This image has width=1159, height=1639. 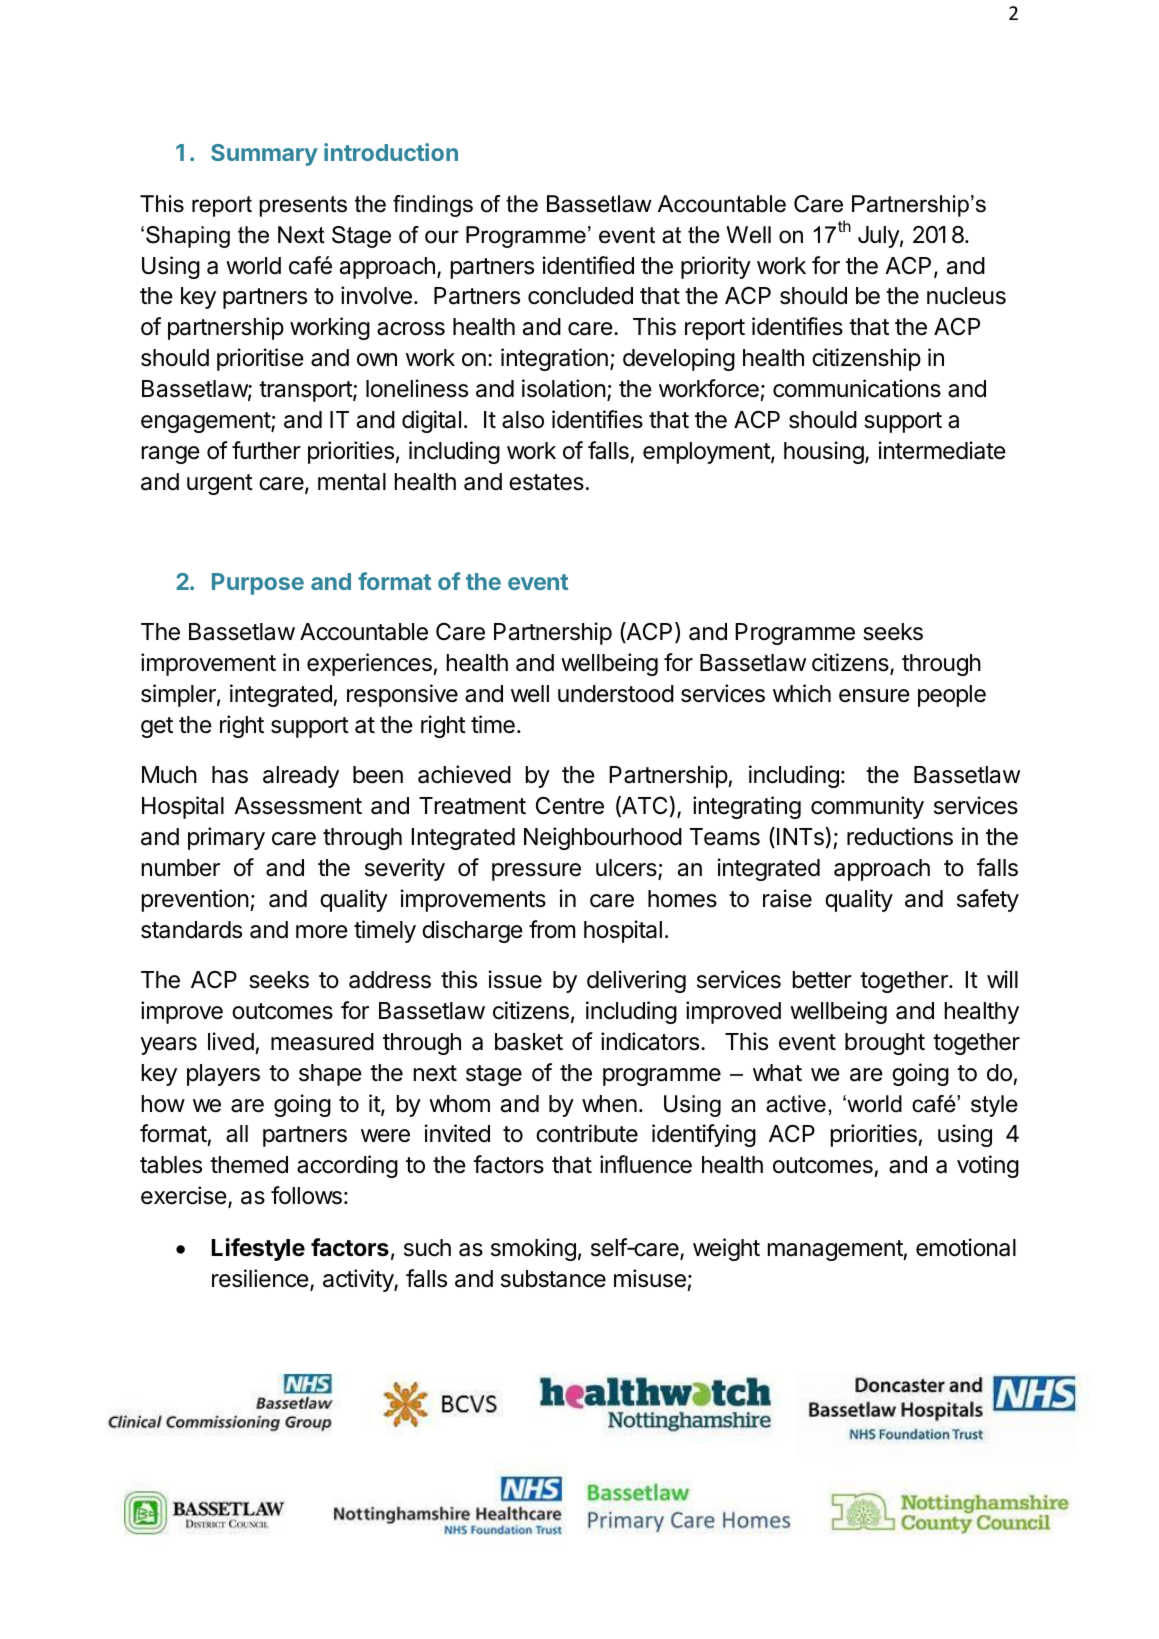 What do you see at coordinates (874, 696) in the image?
I see `ensure` at bounding box center [874, 696].
